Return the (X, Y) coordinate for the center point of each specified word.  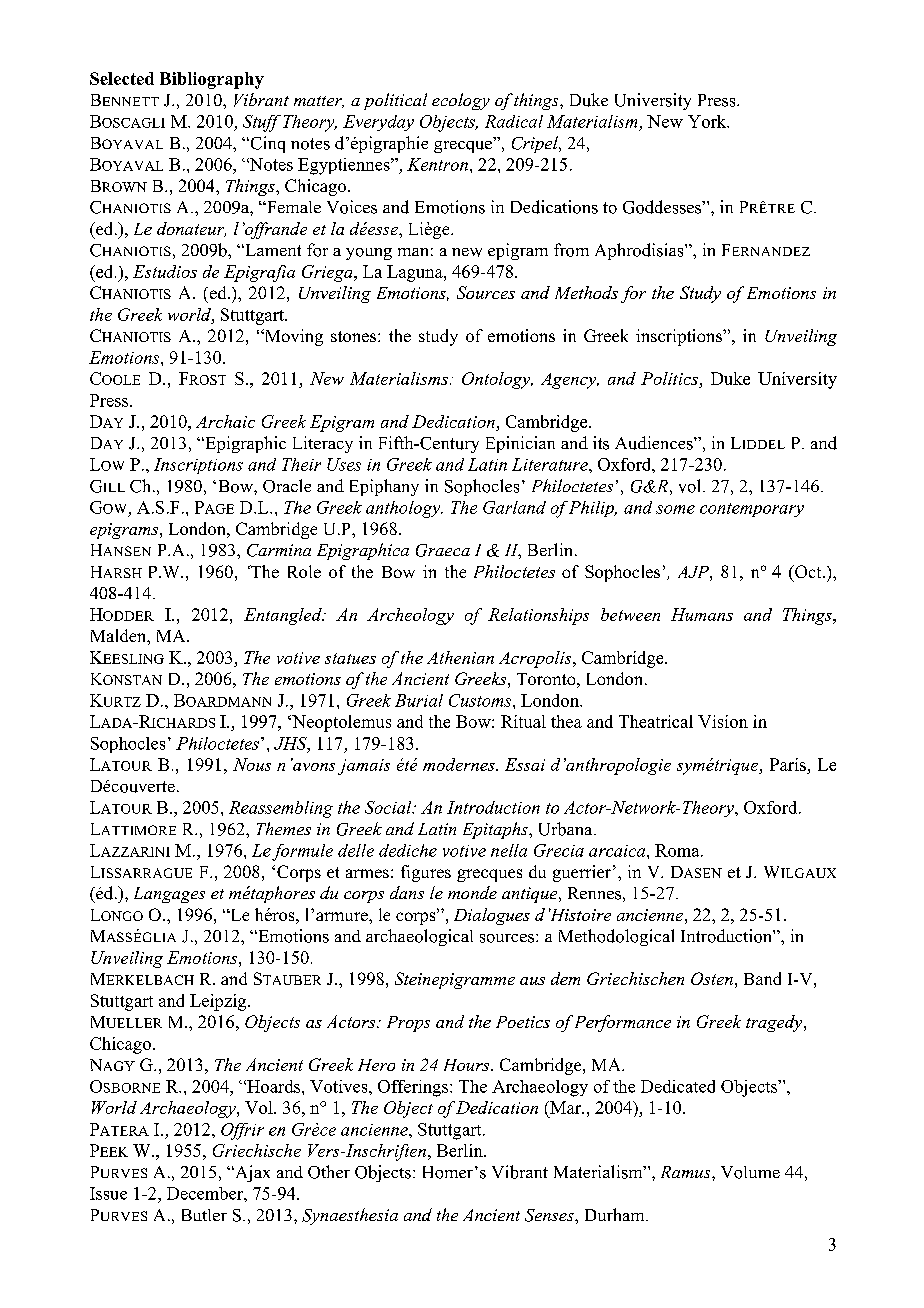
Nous (252, 764)
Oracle (287, 486)
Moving (292, 337)
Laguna (416, 273)
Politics (669, 378)
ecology (461, 101)
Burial (419, 700)
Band (762, 978)
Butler (204, 1215)
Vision (723, 721)
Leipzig (219, 1002)
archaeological (419, 937)
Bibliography (212, 80)
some (675, 509)
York (708, 121)
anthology (404, 509)
